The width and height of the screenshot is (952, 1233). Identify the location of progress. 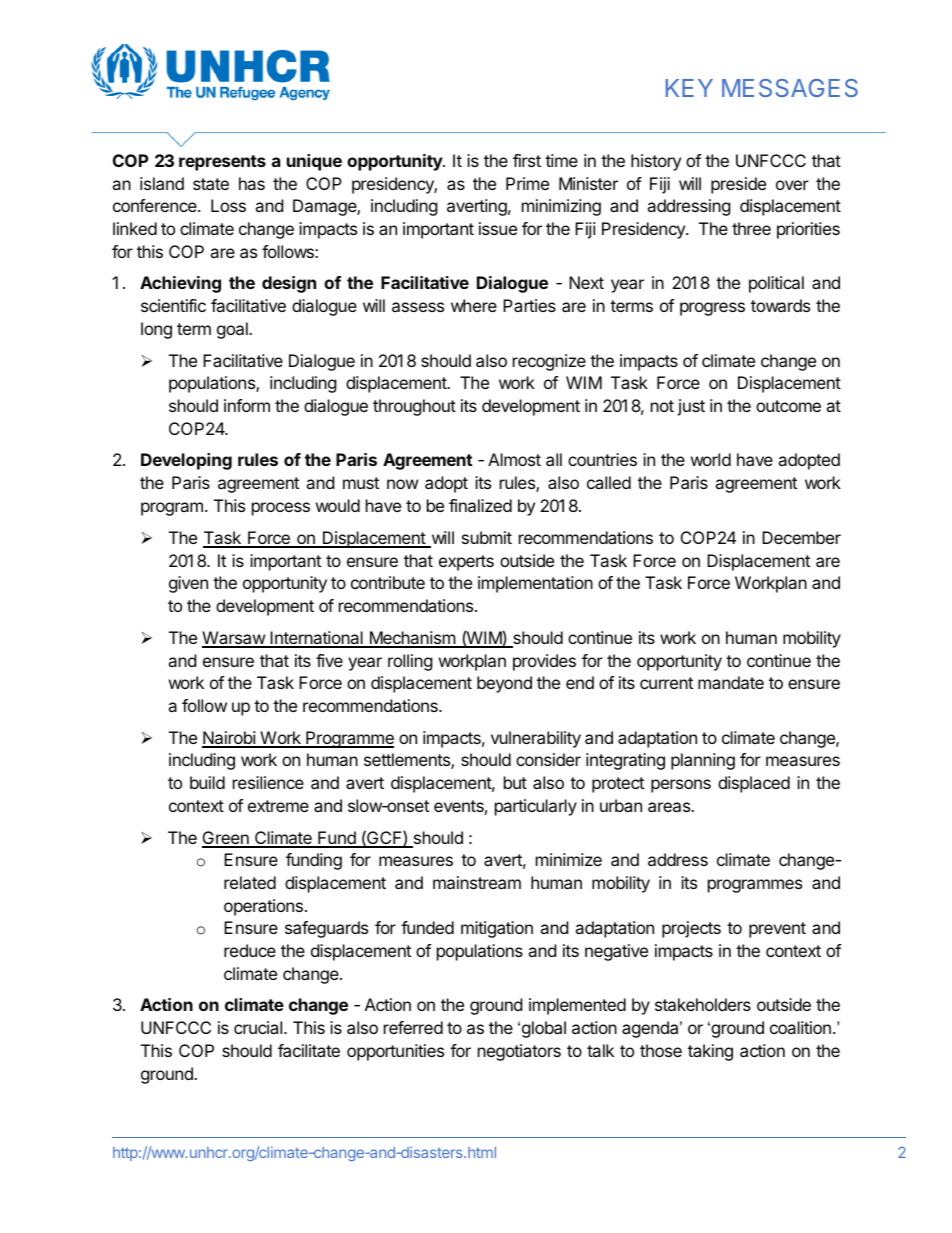
(712, 309).
